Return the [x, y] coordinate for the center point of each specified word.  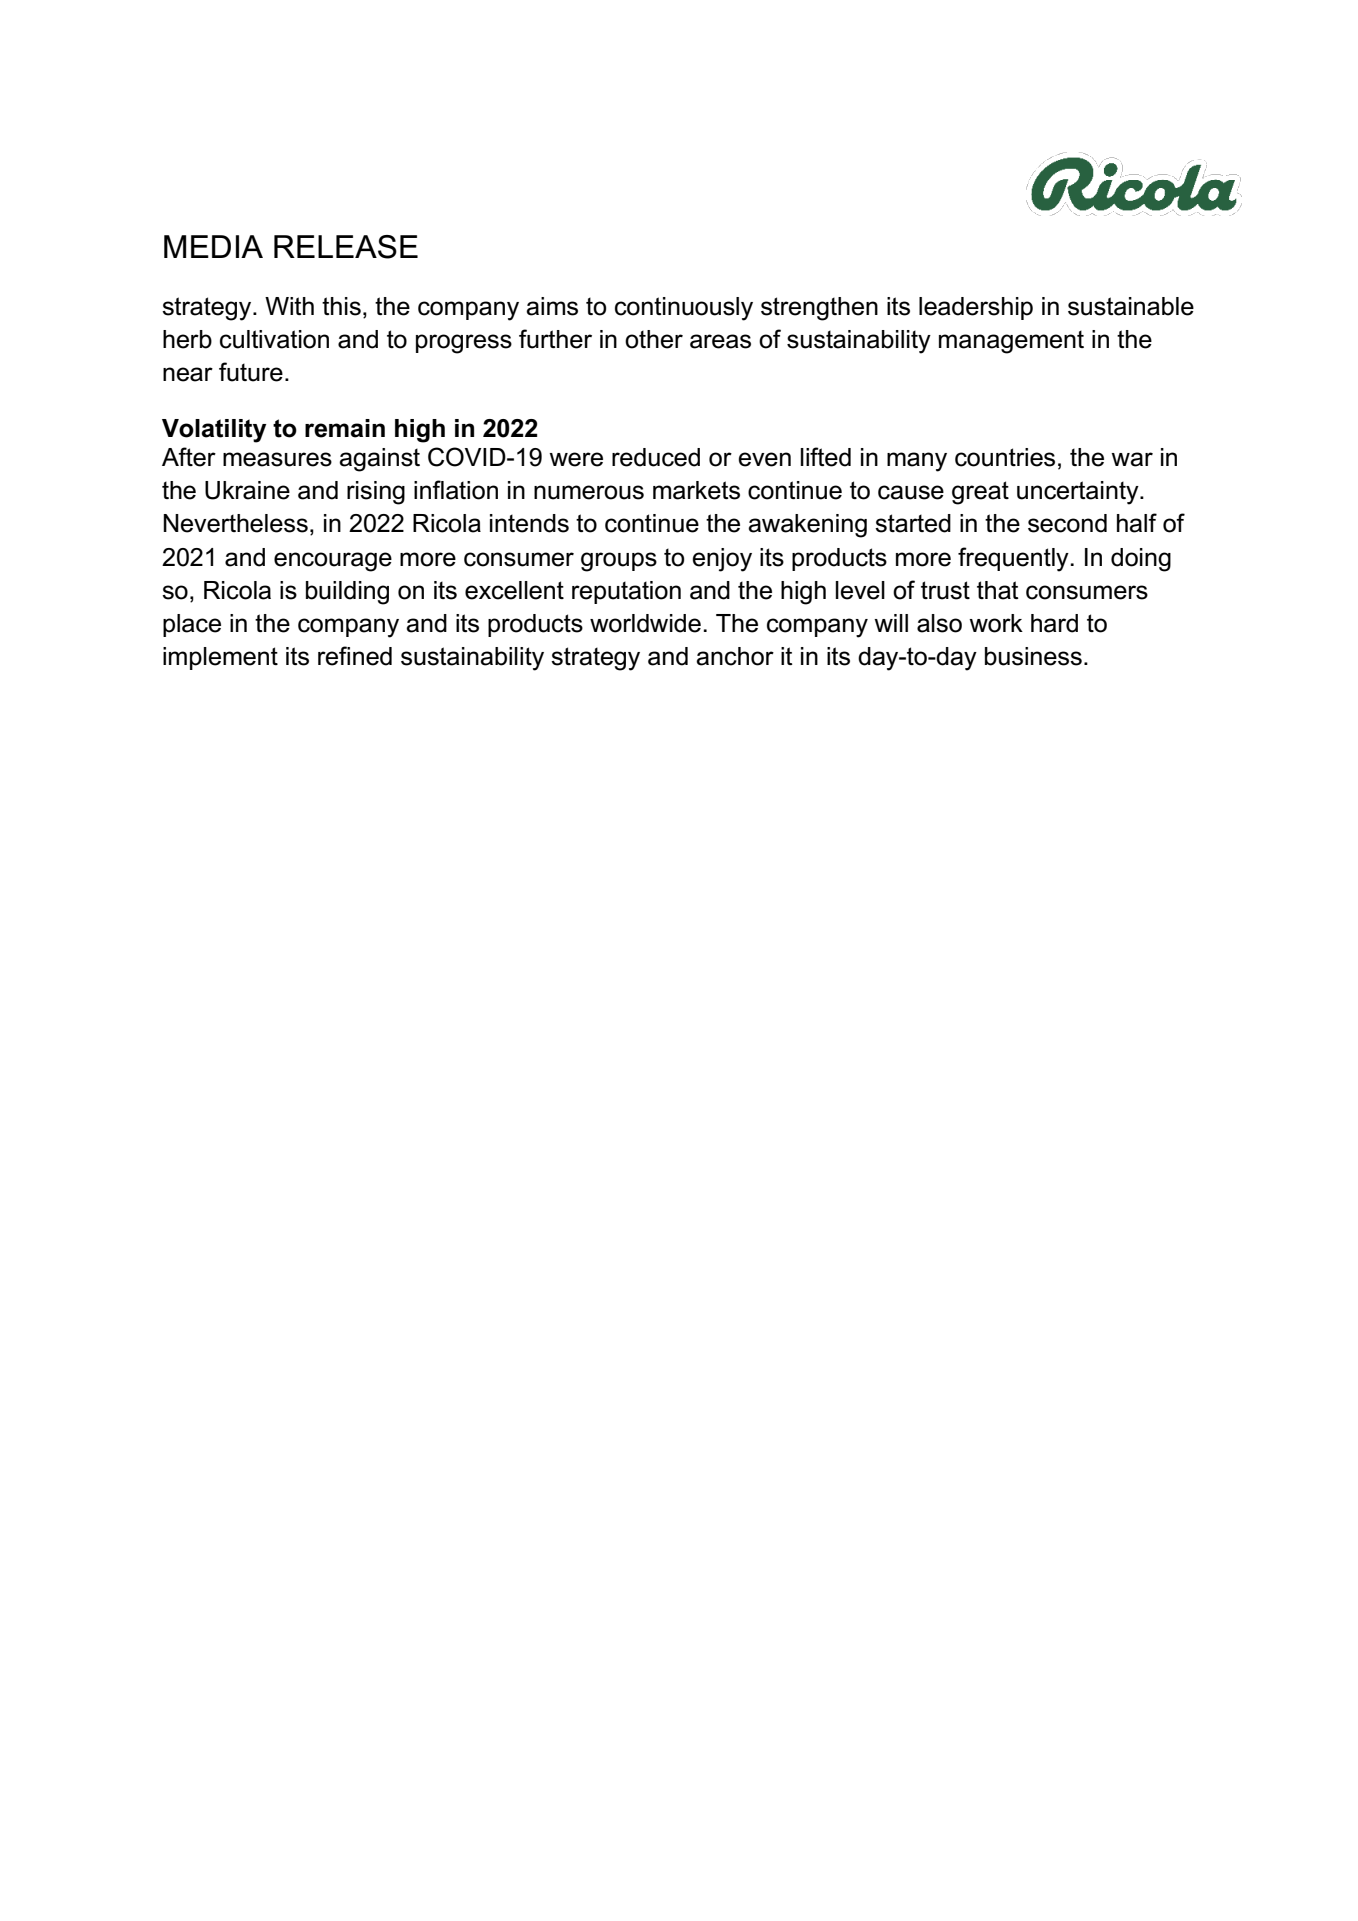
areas [720, 341]
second [1067, 523]
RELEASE [346, 247]
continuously [684, 309]
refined [355, 656]
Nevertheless [235, 523]
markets [696, 490]
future [251, 372]
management [1011, 342]
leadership [976, 308]
